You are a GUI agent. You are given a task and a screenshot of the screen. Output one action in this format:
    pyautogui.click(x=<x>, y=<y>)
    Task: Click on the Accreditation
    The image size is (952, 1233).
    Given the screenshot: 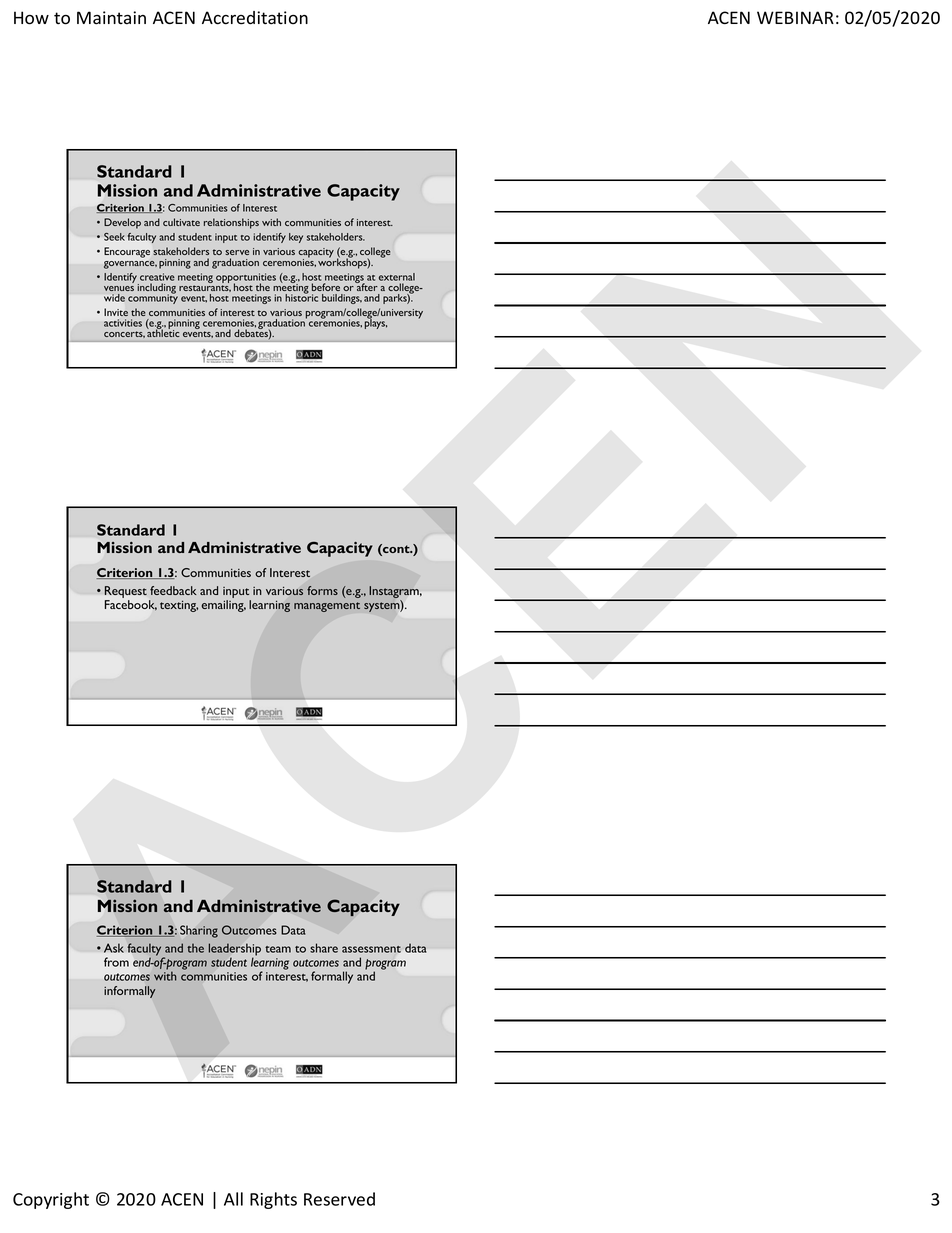 What is the action you would take?
    pyautogui.click(x=255, y=18)
